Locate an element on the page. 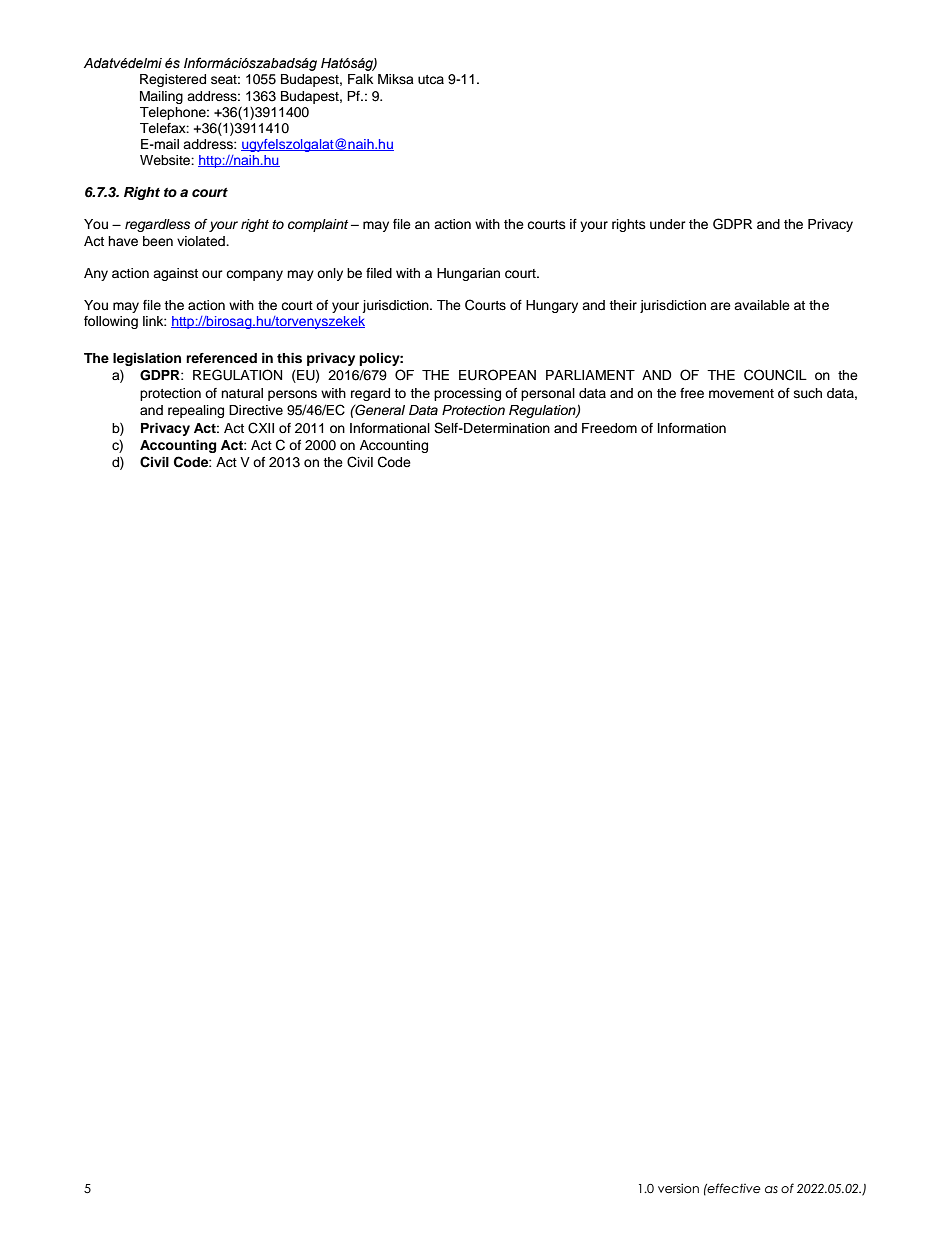  personal is located at coordinates (548, 394).
